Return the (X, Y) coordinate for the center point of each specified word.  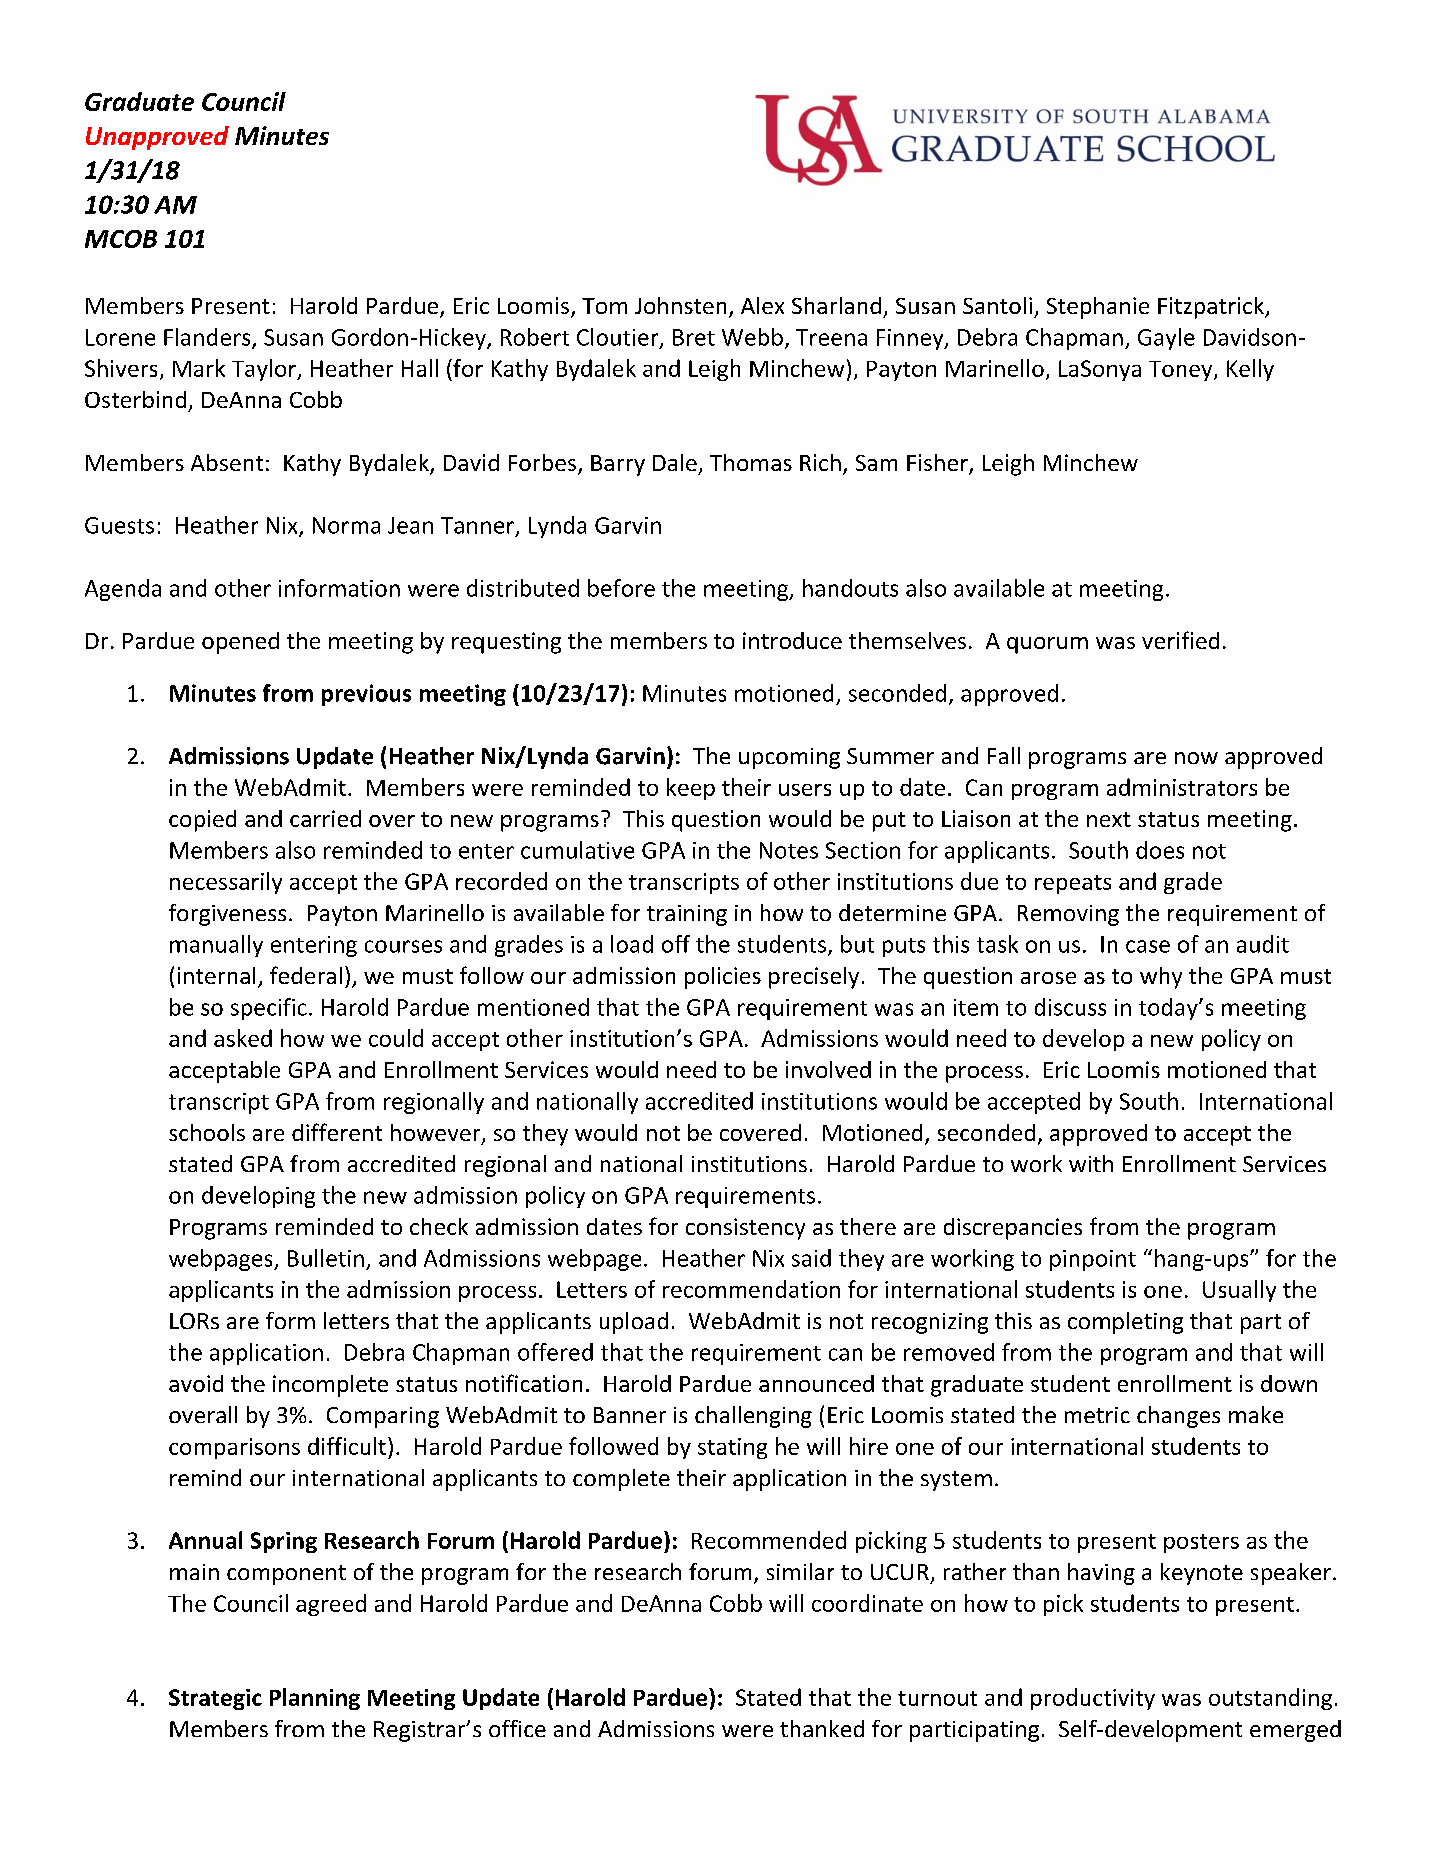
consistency (745, 1229)
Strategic (215, 1699)
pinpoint (1093, 1260)
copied (202, 821)
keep (691, 789)
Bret (694, 337)
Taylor (265, 370)
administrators (1182, 787)
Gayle (1166, 339)
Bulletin (326, 1258)
